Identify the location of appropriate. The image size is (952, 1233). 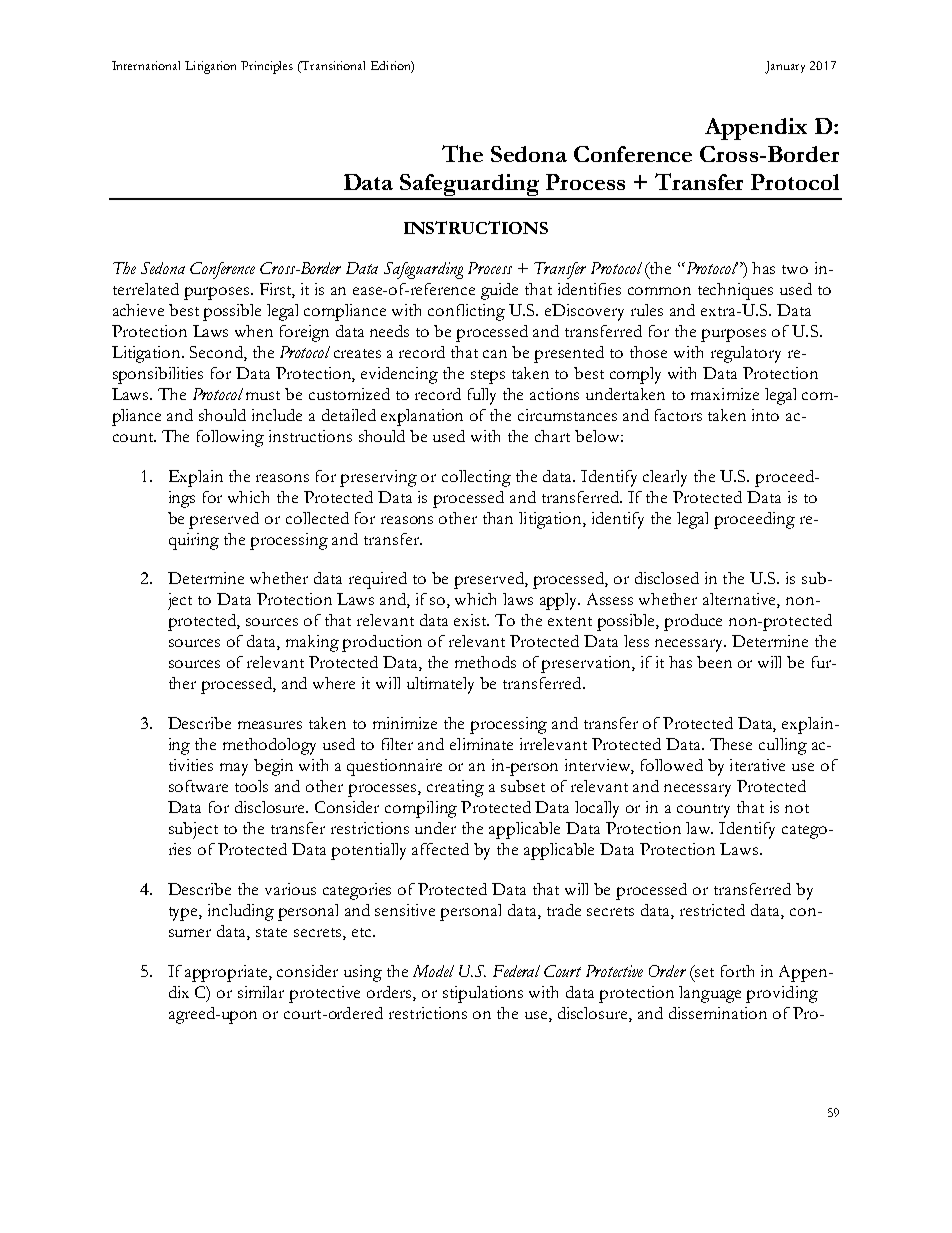
(227, 973).
